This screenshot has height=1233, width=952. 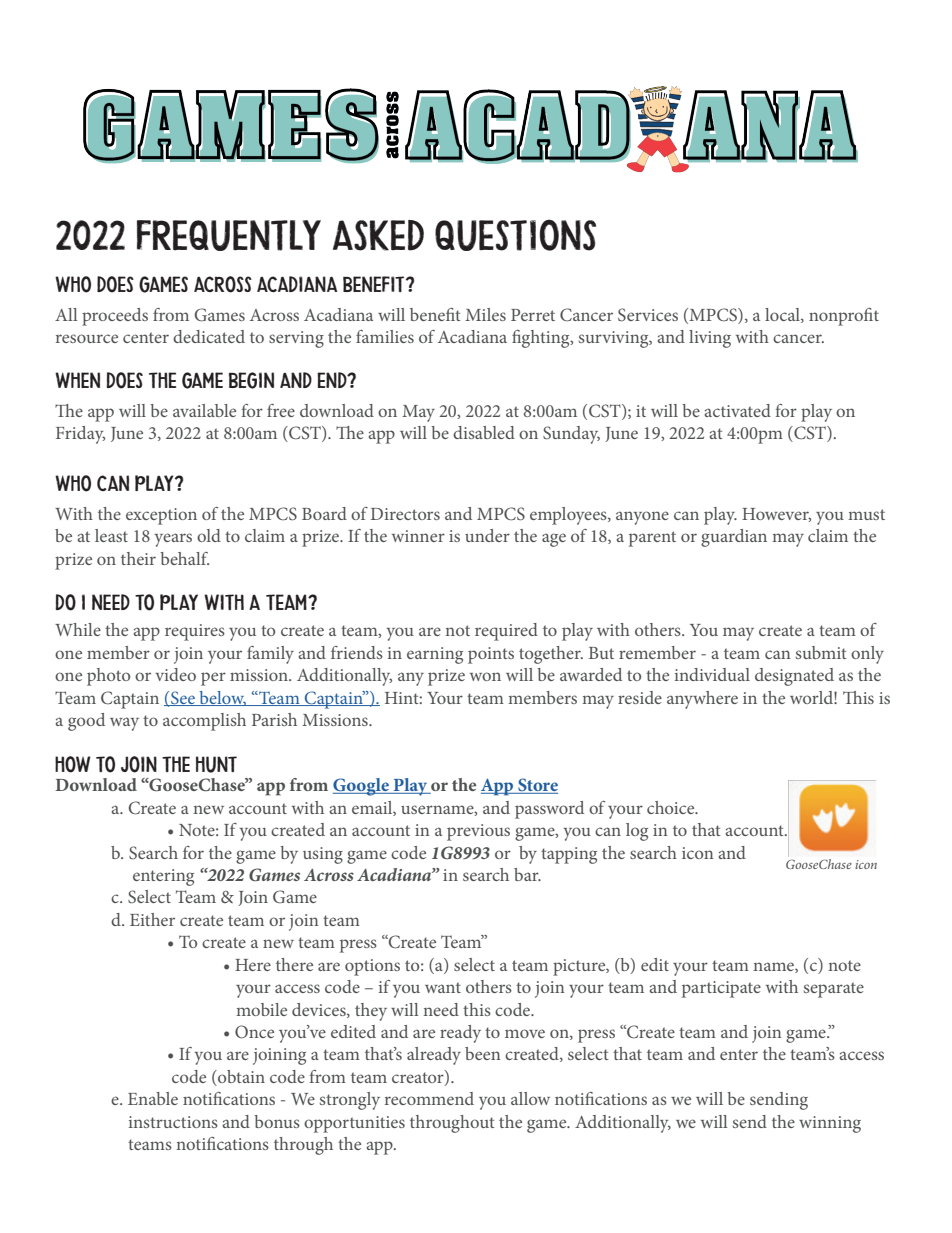 I want to click on choice, so click(x=672, y=807).
